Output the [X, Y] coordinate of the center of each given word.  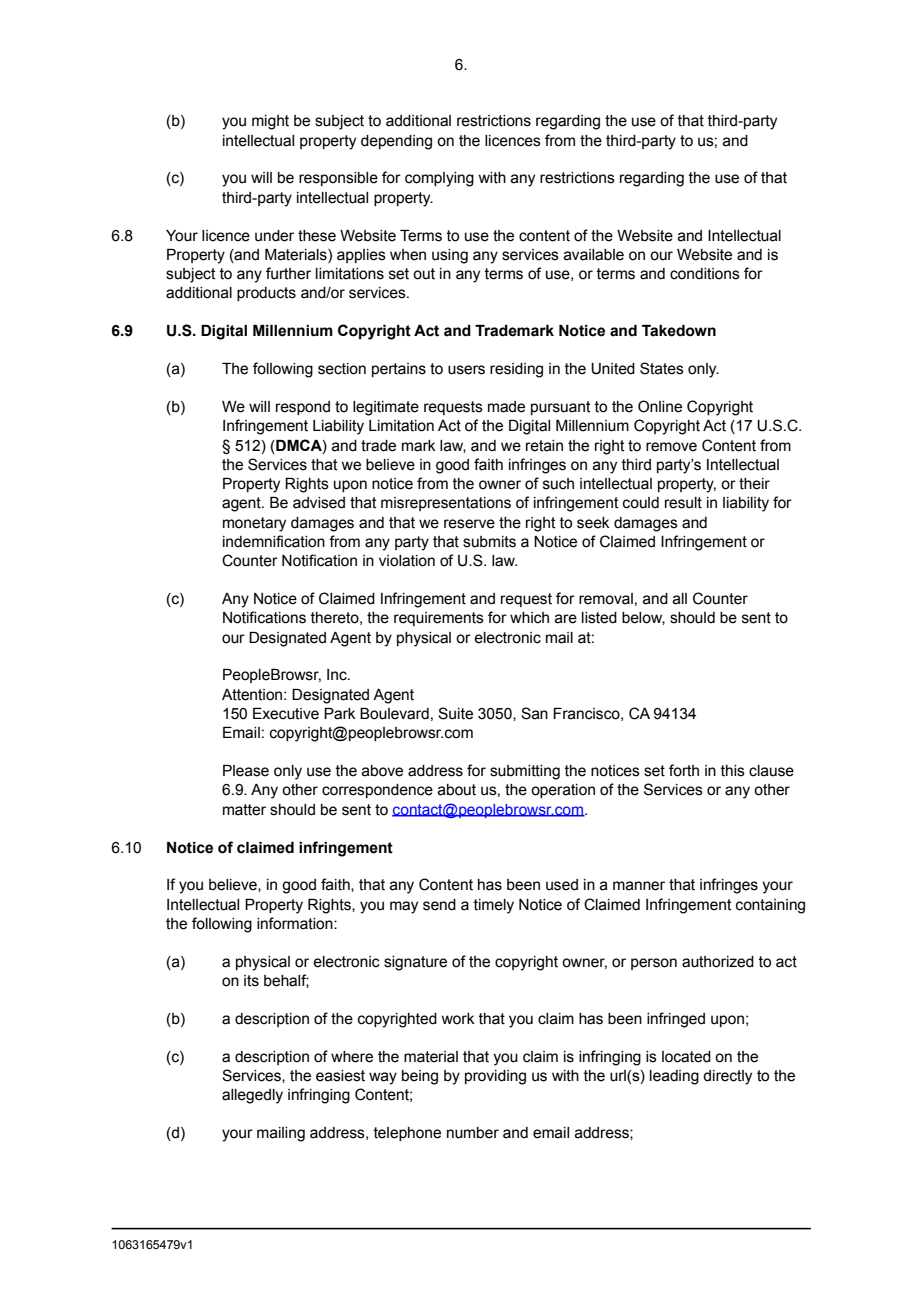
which [529, 618]
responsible [338, 179]
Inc [338, 675]
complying [439, 179]
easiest [340, 1076]
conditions [705, 274]
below [643, 618]
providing [495, 1077]
